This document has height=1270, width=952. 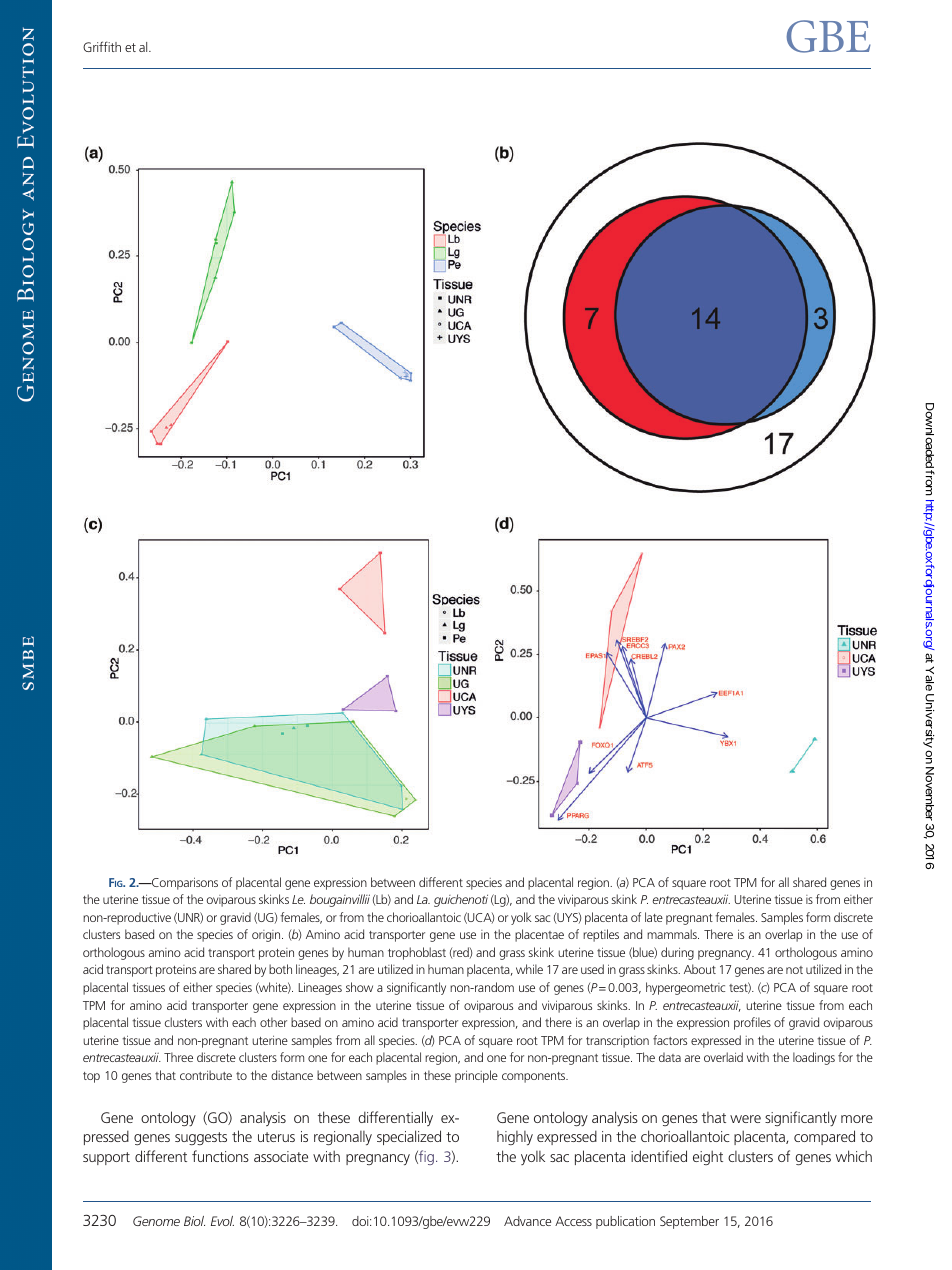 What do you see at coordinates (267, 936) in the document?
I see `origin` at bounding box center [267, 936].
